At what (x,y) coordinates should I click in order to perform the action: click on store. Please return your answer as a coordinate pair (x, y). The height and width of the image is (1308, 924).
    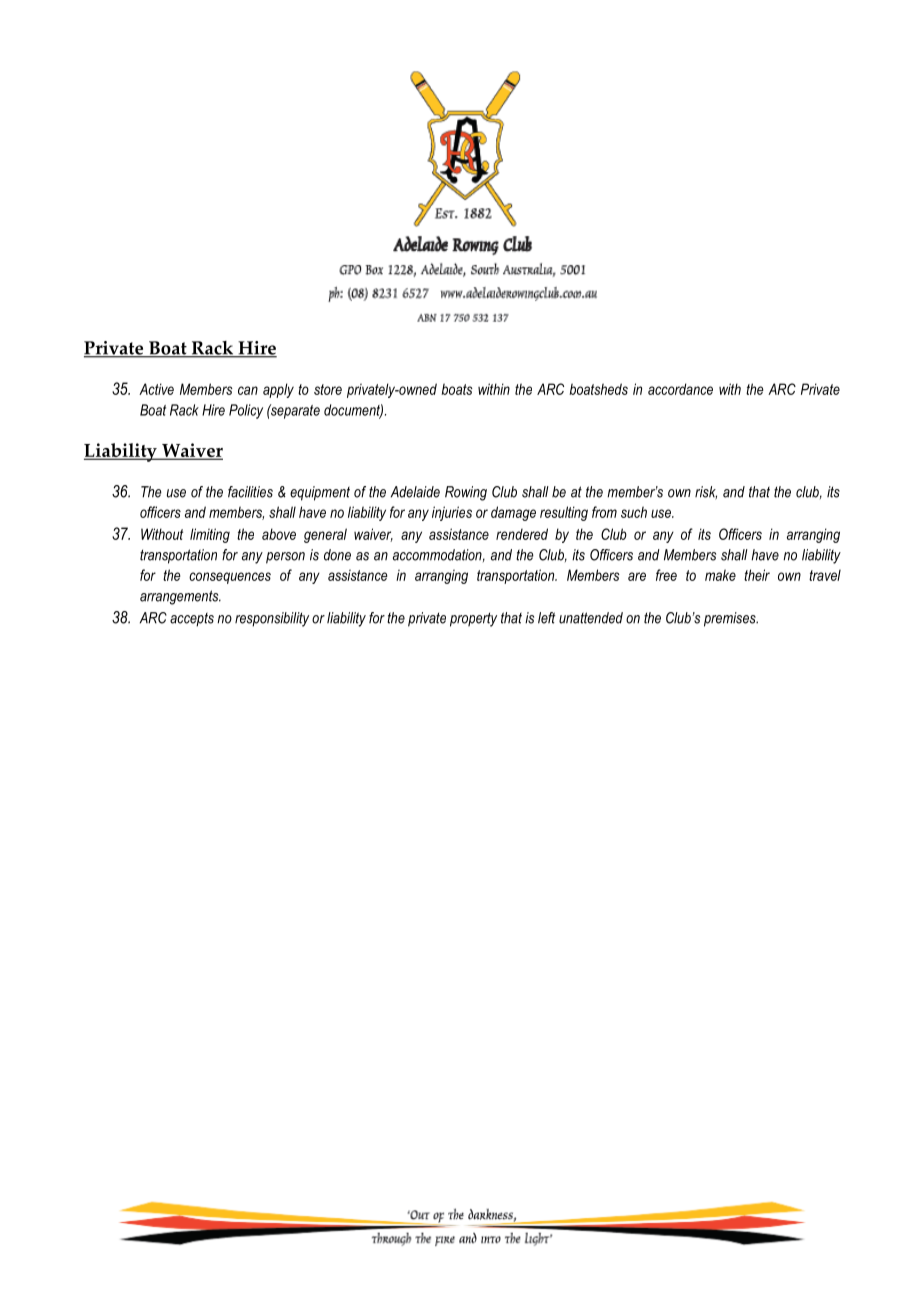
    Looking at the image, I should click on (328, 389).
